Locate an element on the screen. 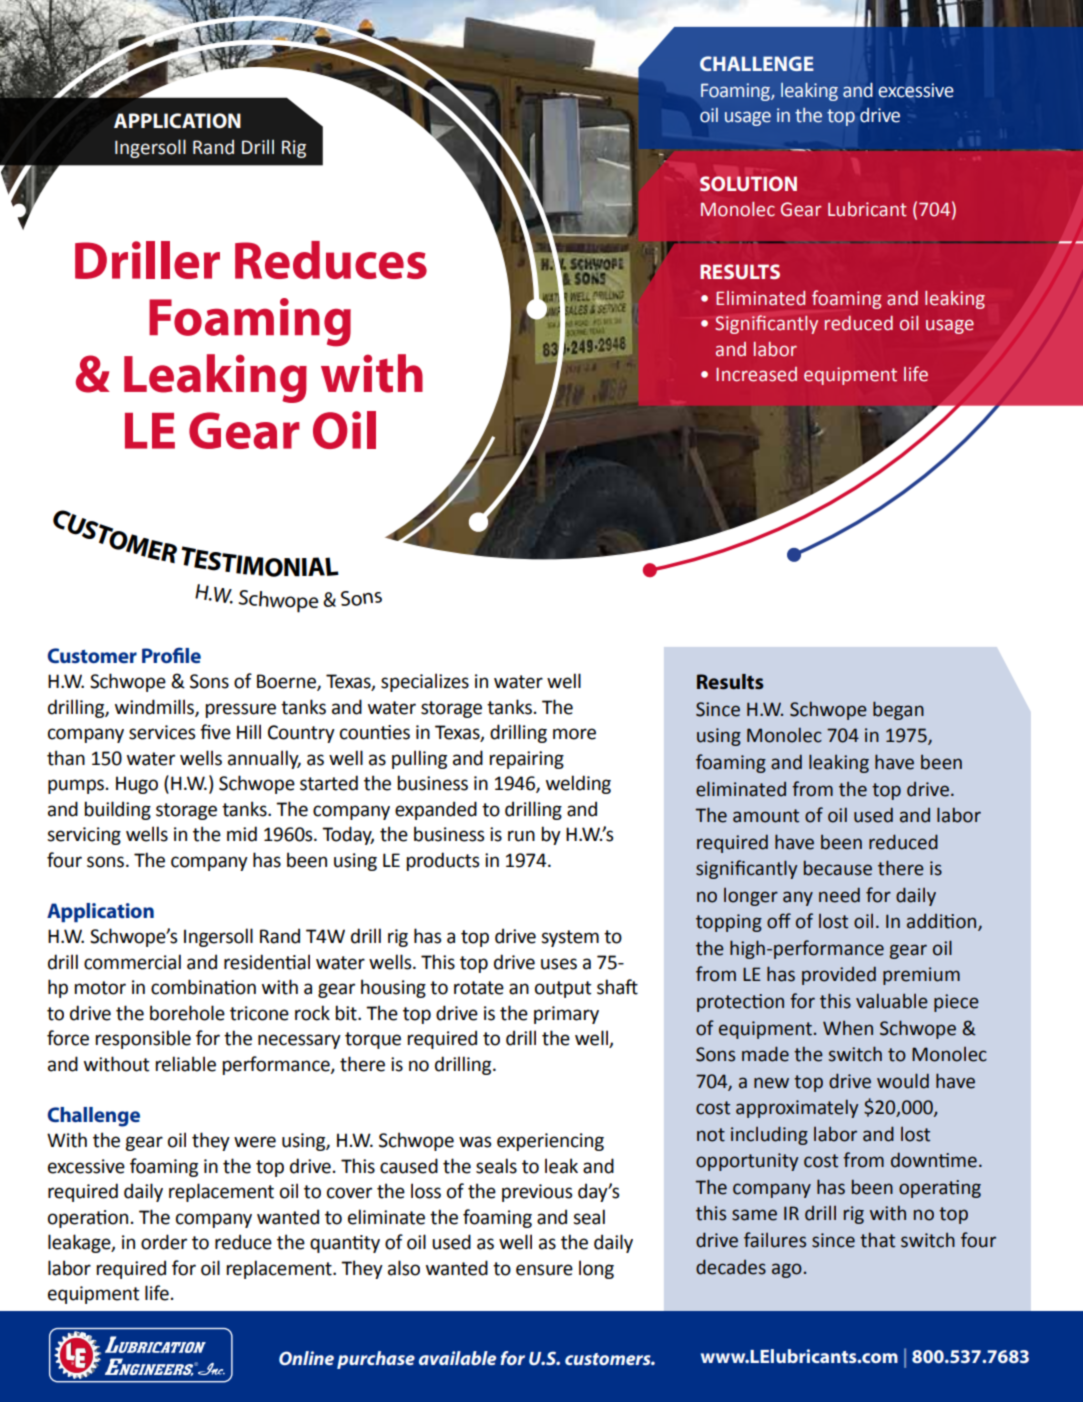 The width and height of the screenshot is (1083, 1402). primary is located at coordinates (566, 1015).
